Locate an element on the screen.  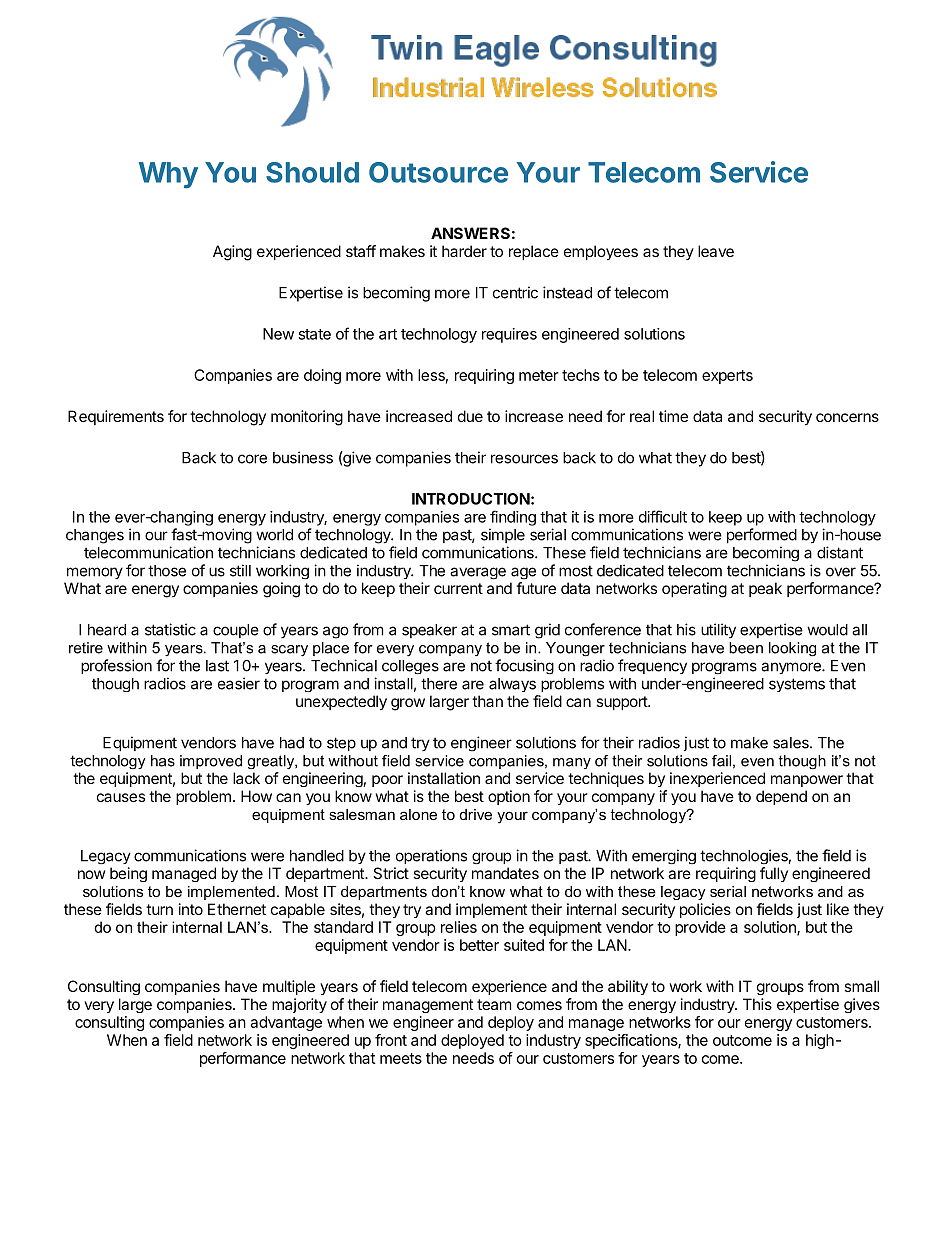
Outsource is located at coordinates (438, 172).
